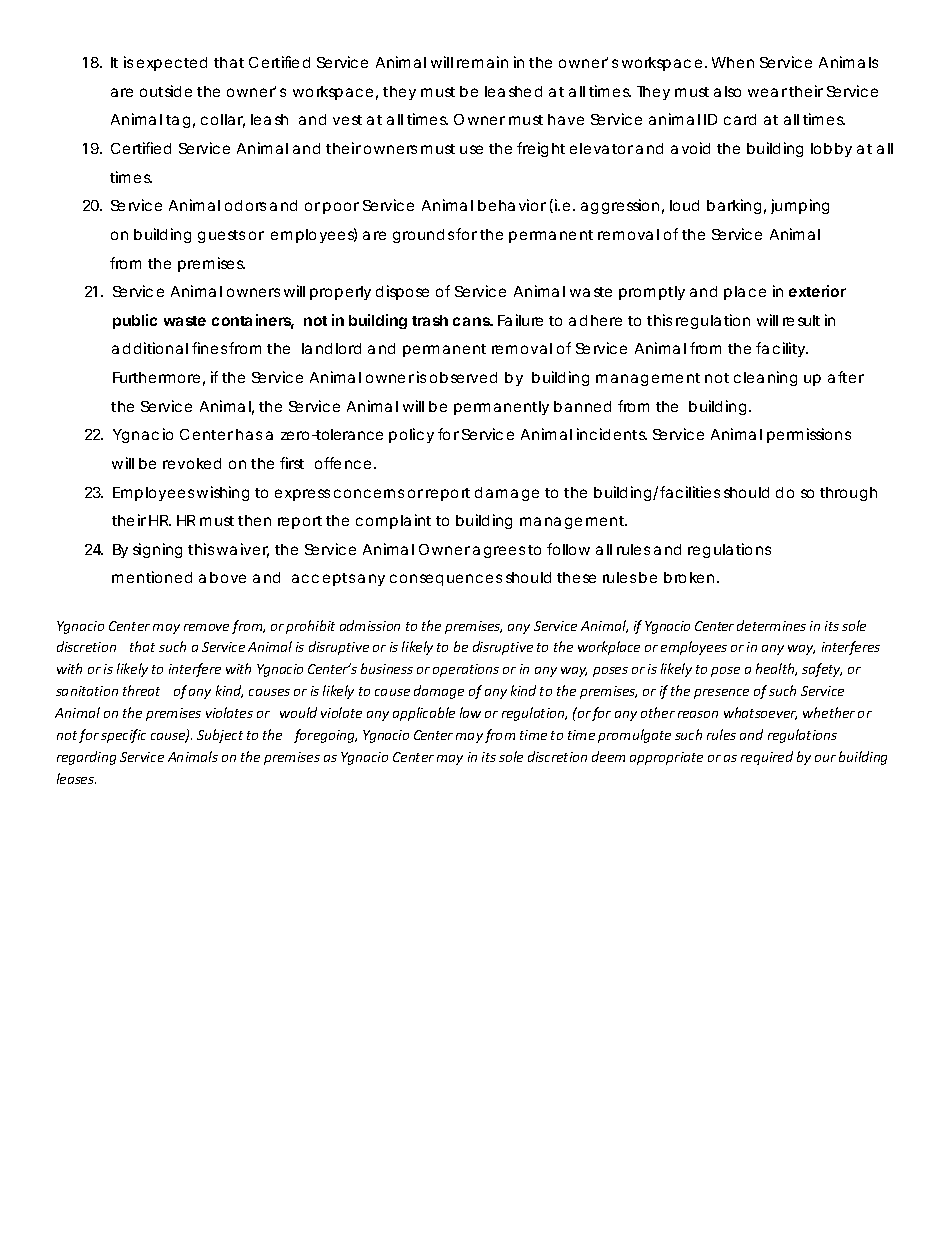 The height and width of the document is (1233, 952). I want to click on outside, so click(166, 91).
